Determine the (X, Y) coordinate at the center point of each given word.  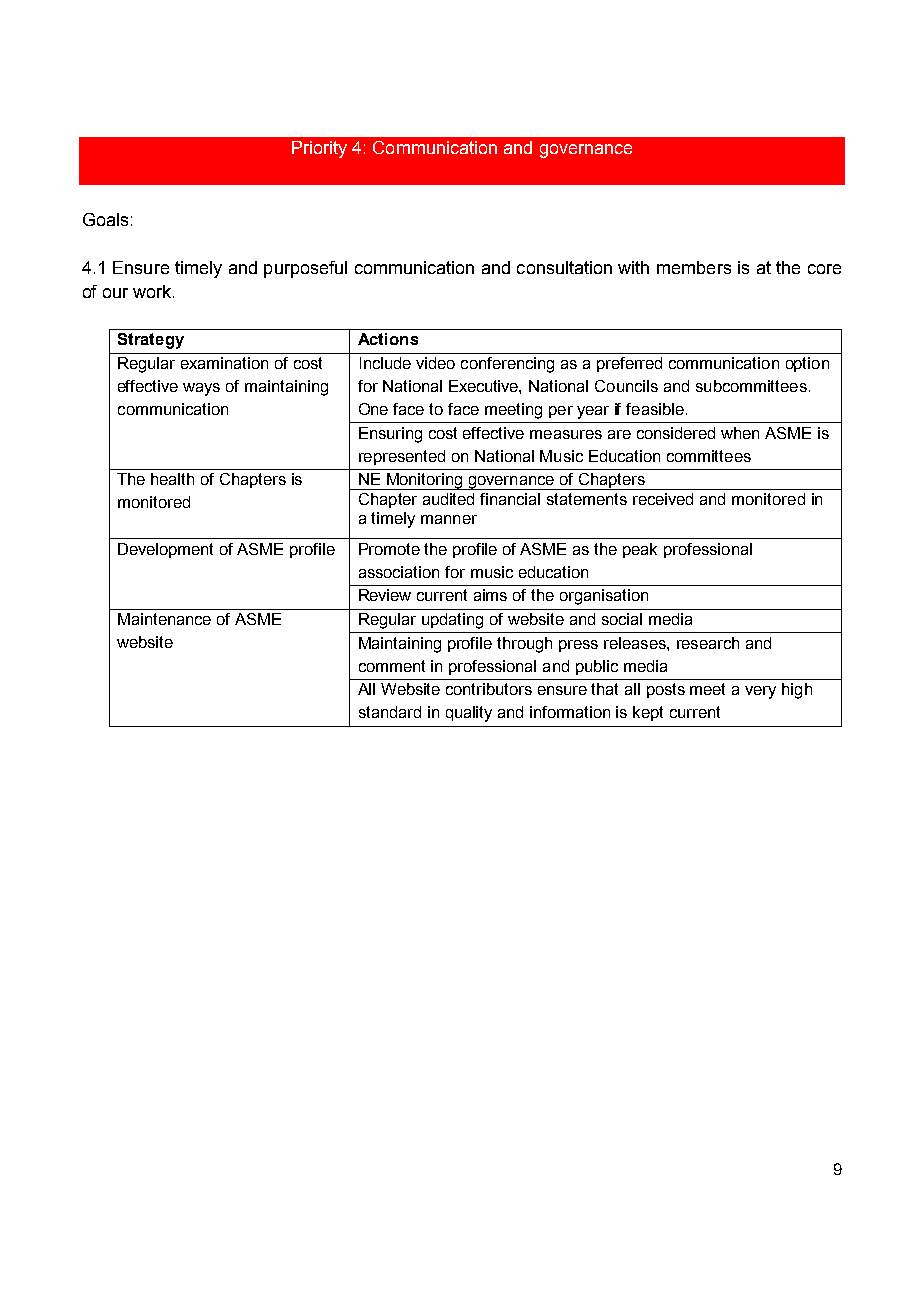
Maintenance (164, 619)
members (694, 267)
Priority (319, 149)
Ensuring (390, 435)
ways (201, 389)
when (740, 433)
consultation (564, 267)
